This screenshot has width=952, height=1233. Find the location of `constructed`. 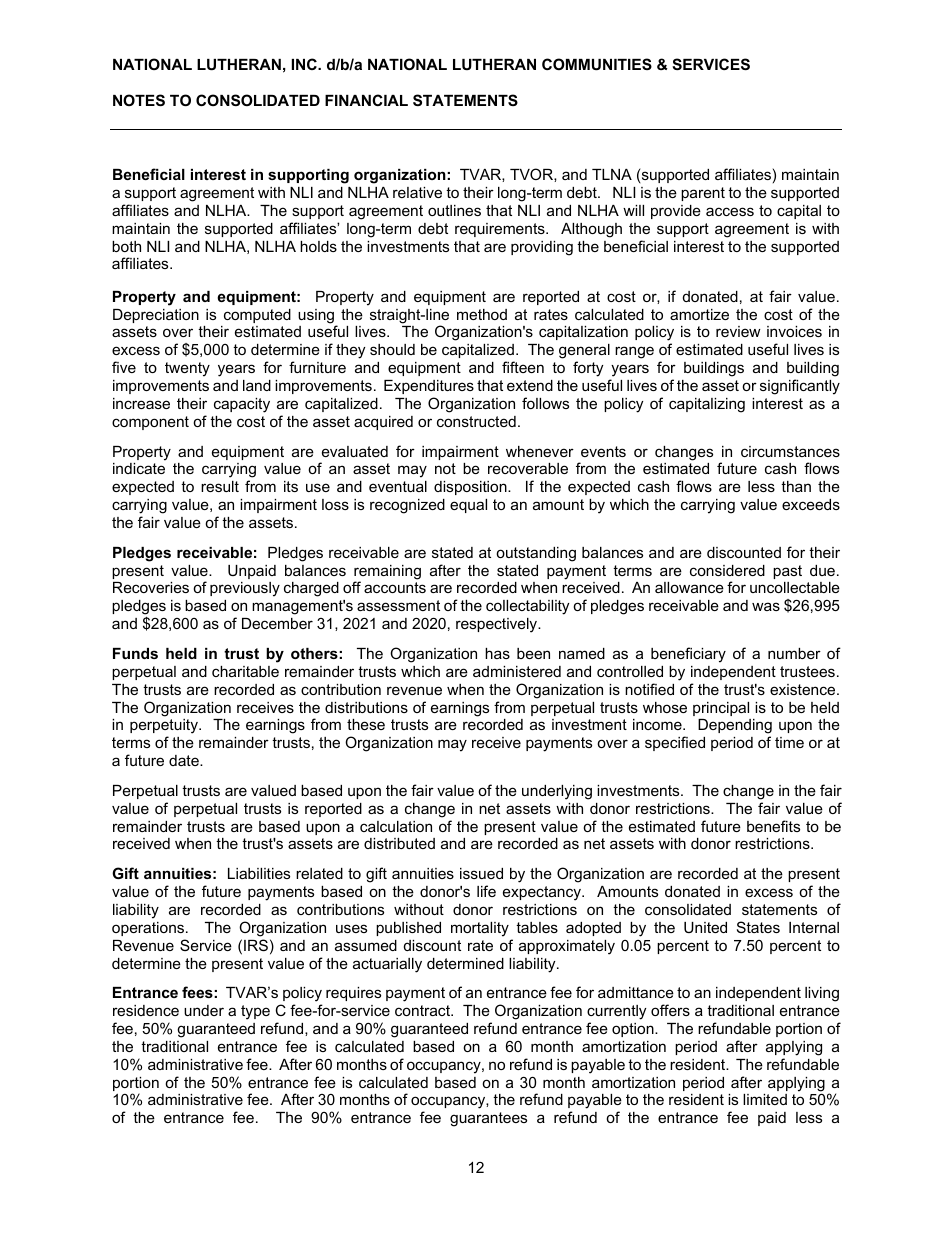

constructed is located at coordinates (476, 421).
